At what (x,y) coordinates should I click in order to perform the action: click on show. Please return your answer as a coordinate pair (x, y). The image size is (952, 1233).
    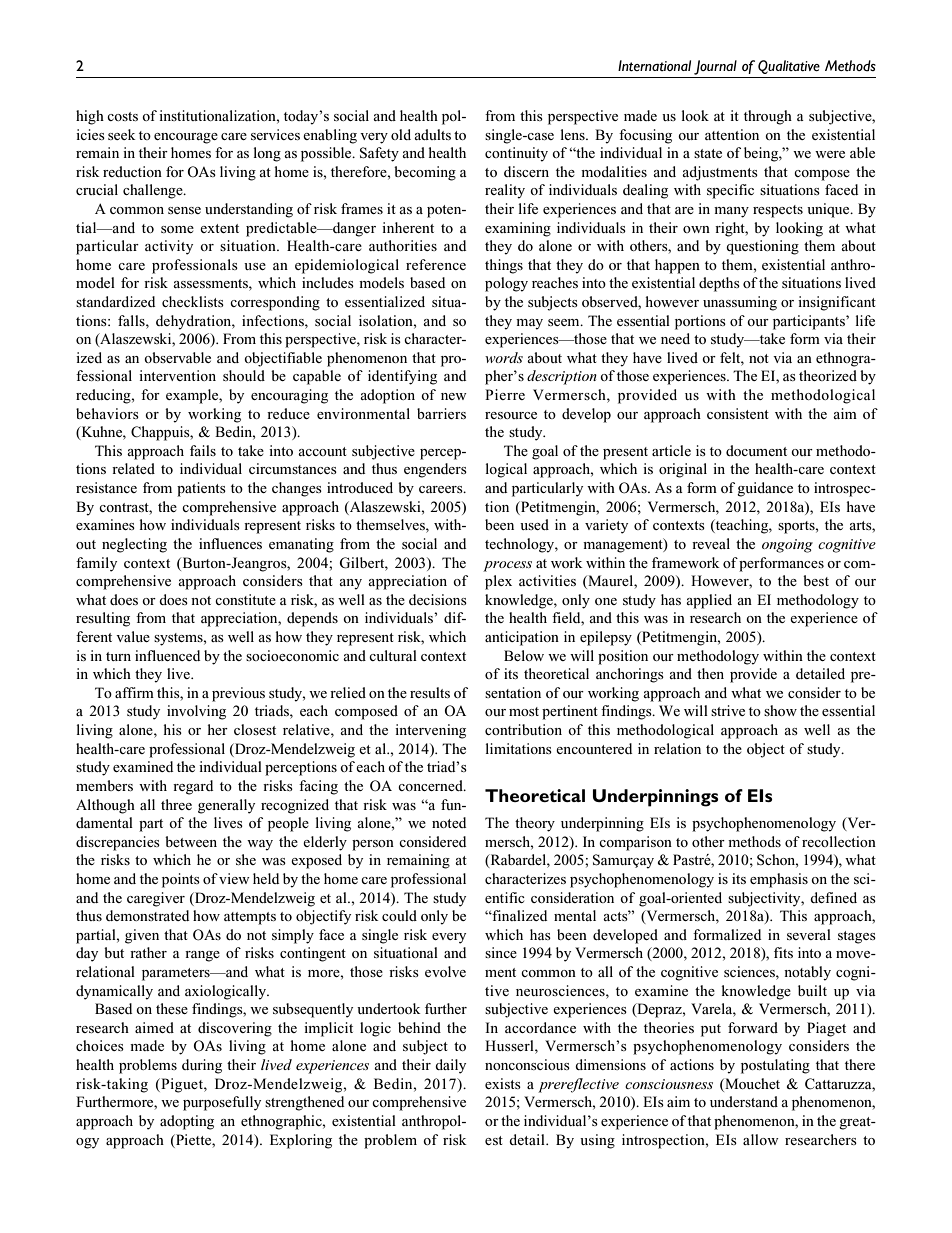
    Looking at the image, I should click on (780, 710).
